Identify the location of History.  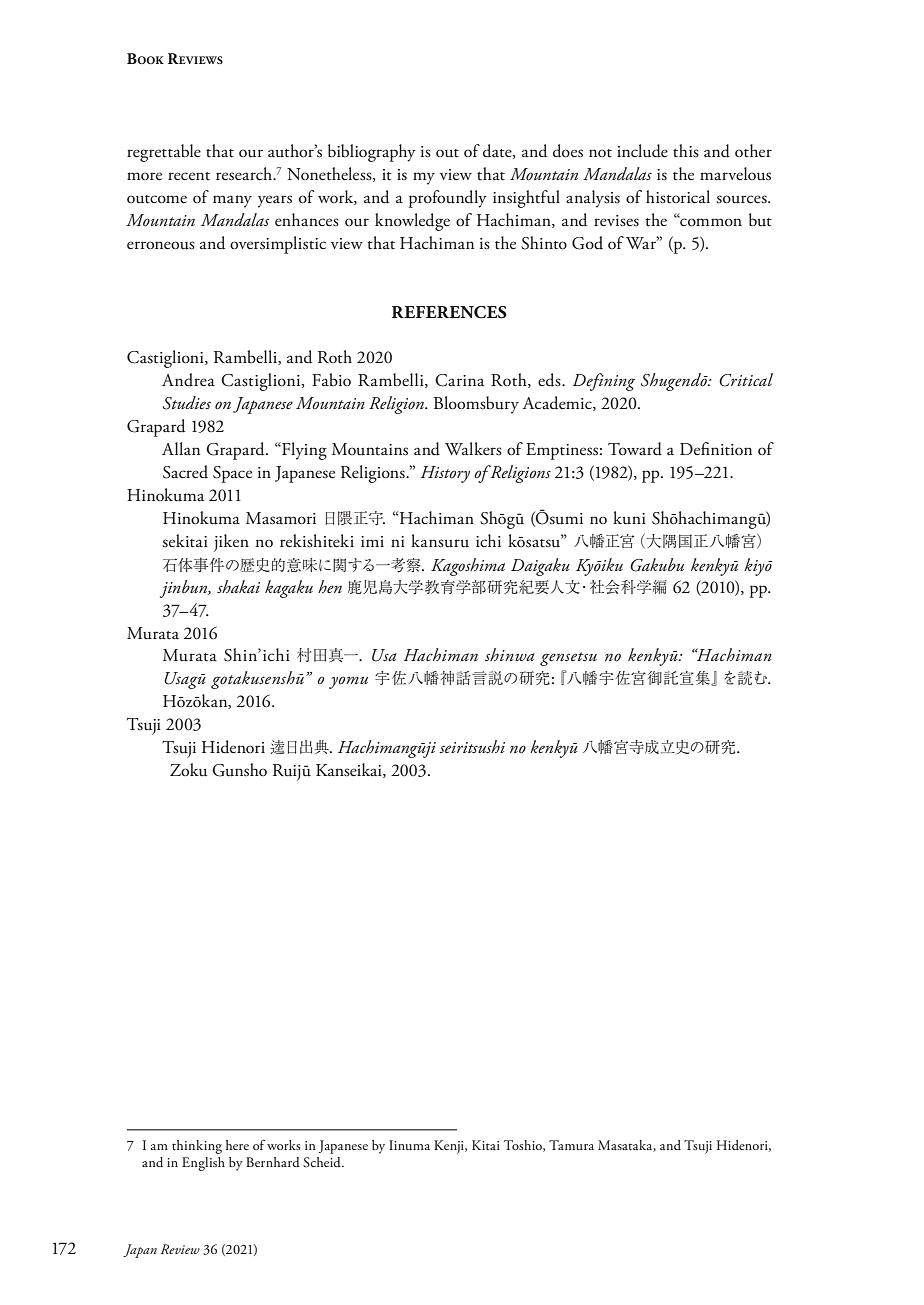
(445, 474).
